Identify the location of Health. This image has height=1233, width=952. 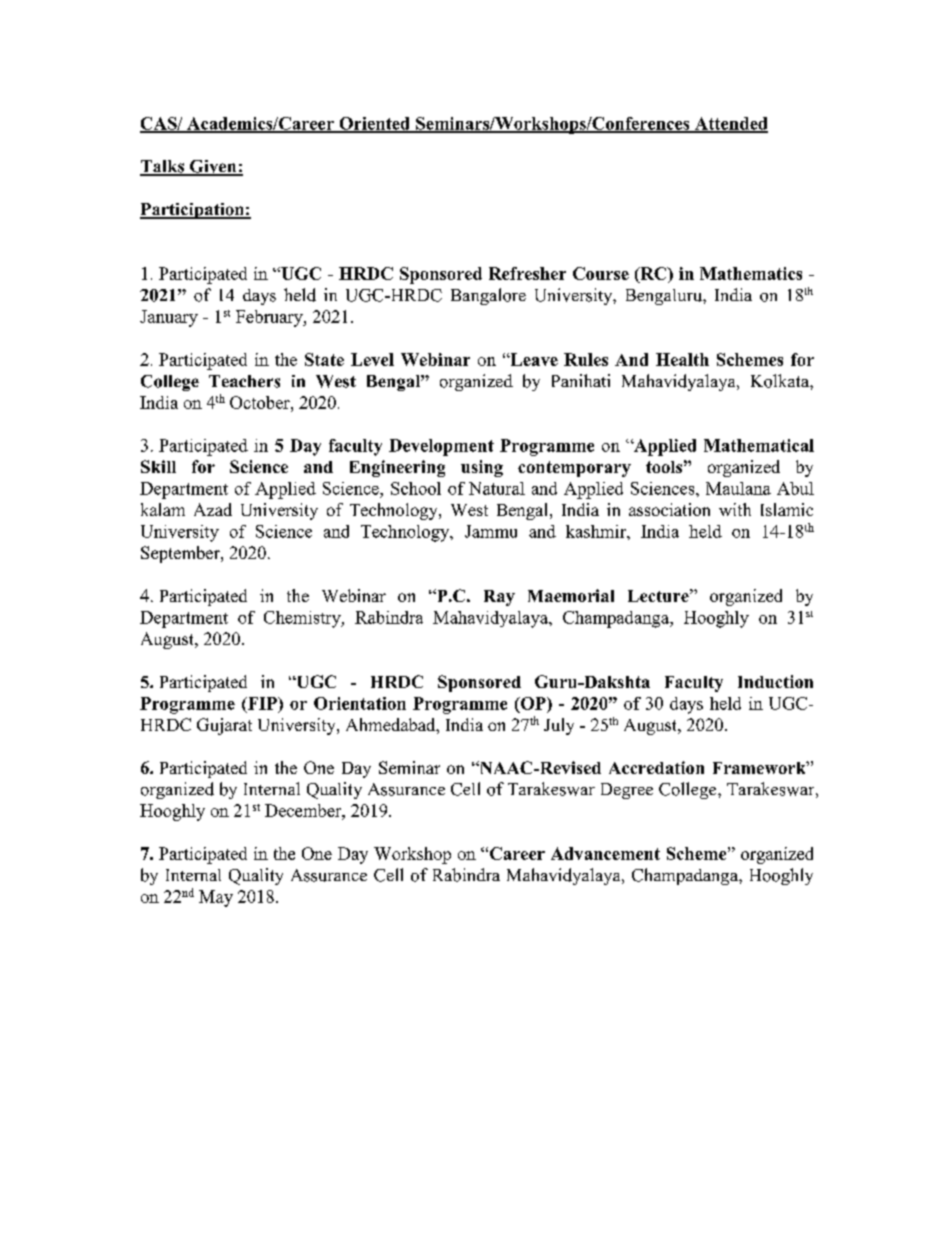
(682, 359).
